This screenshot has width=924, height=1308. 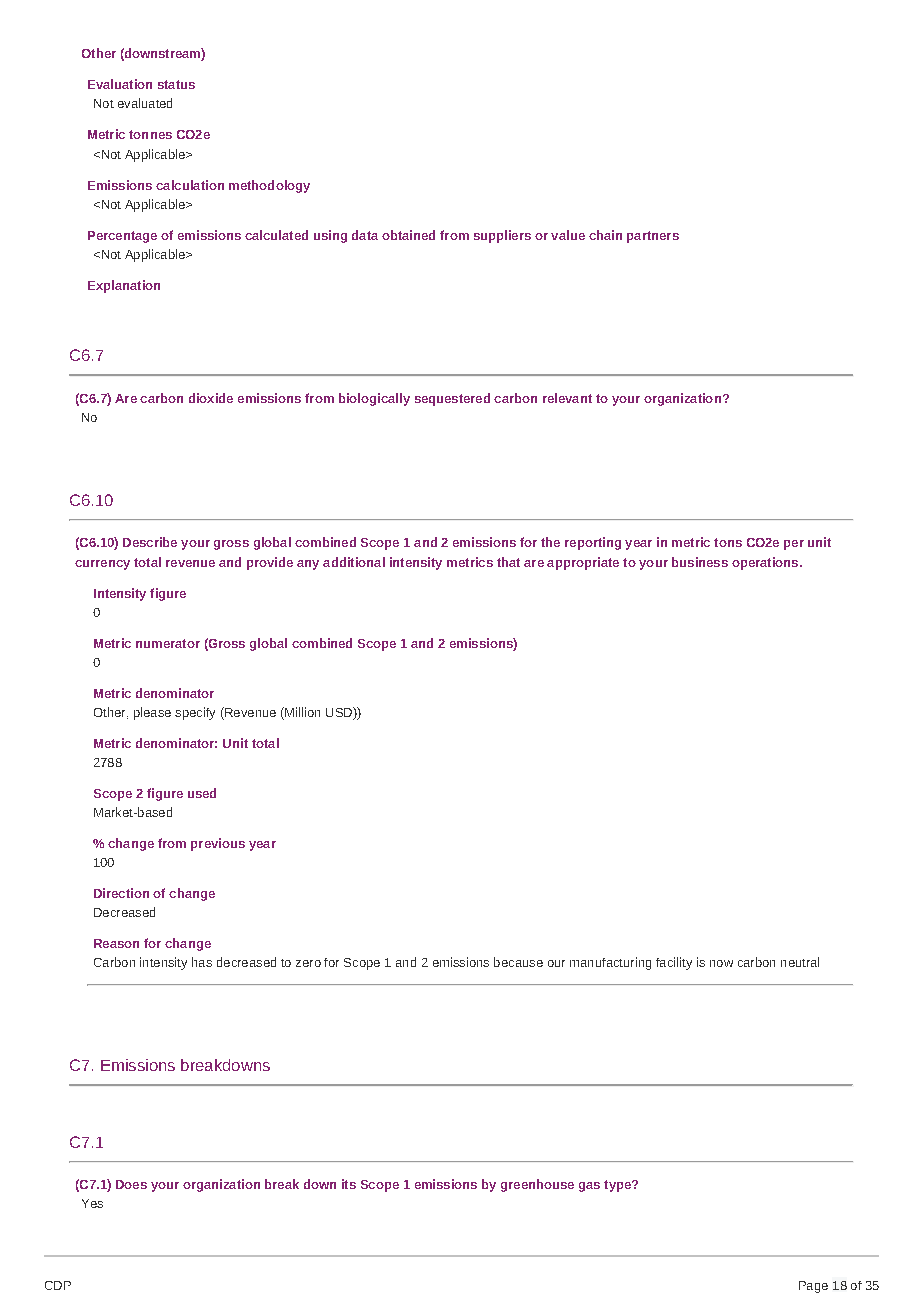 What do you see at coordinates (116, 943) in the screenshot?
I see `Reason` at bounding box center [116, 943].
